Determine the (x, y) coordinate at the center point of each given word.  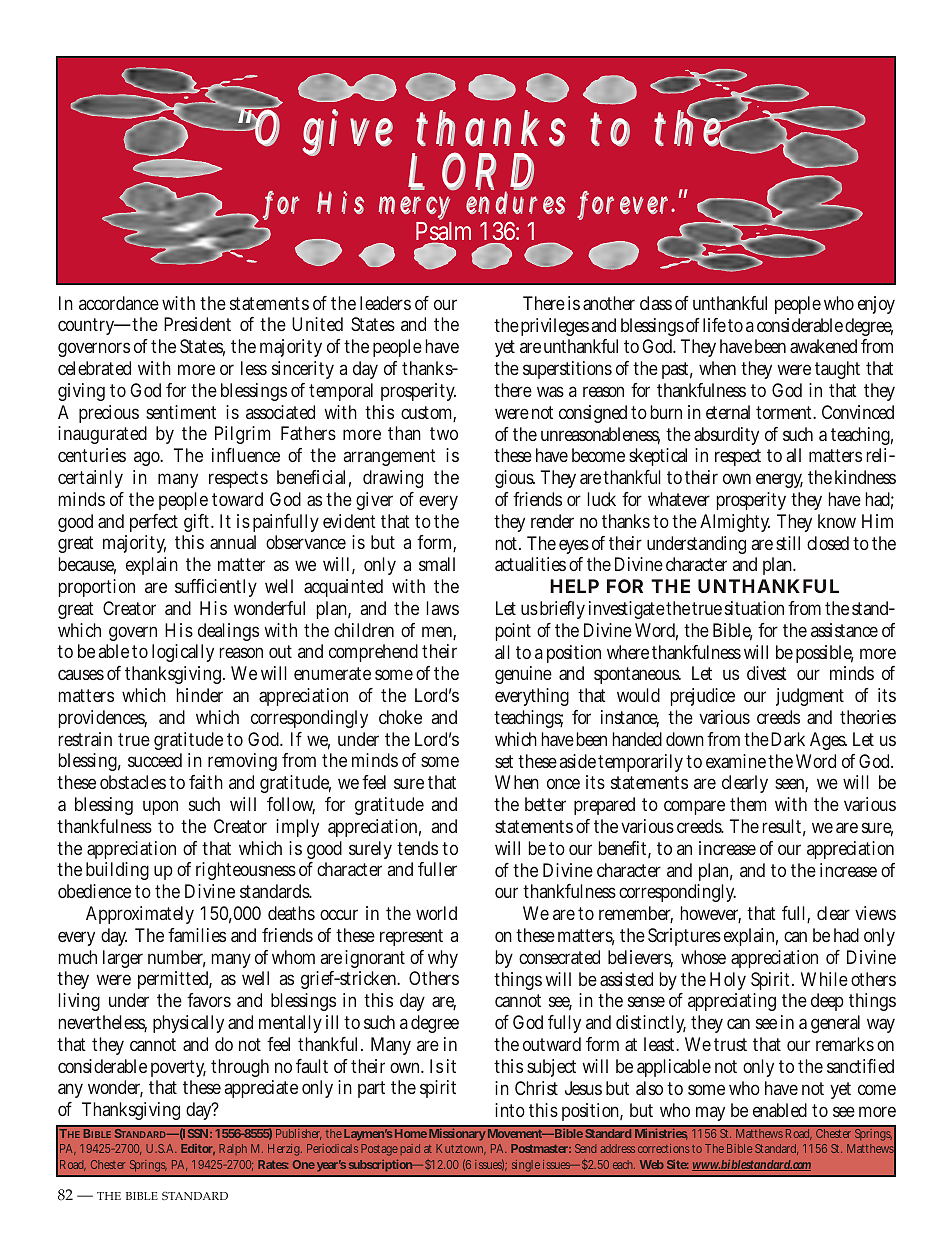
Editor (198, 1149)
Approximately (140, 915)
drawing (393, 479)
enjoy (876, 305)
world (436, 913)
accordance (119, 303)
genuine (523, 675)
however (710, 914)
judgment (810, 697)
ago (148, 458)
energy (779, 480)
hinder (199, 695)
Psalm (443, 233)
